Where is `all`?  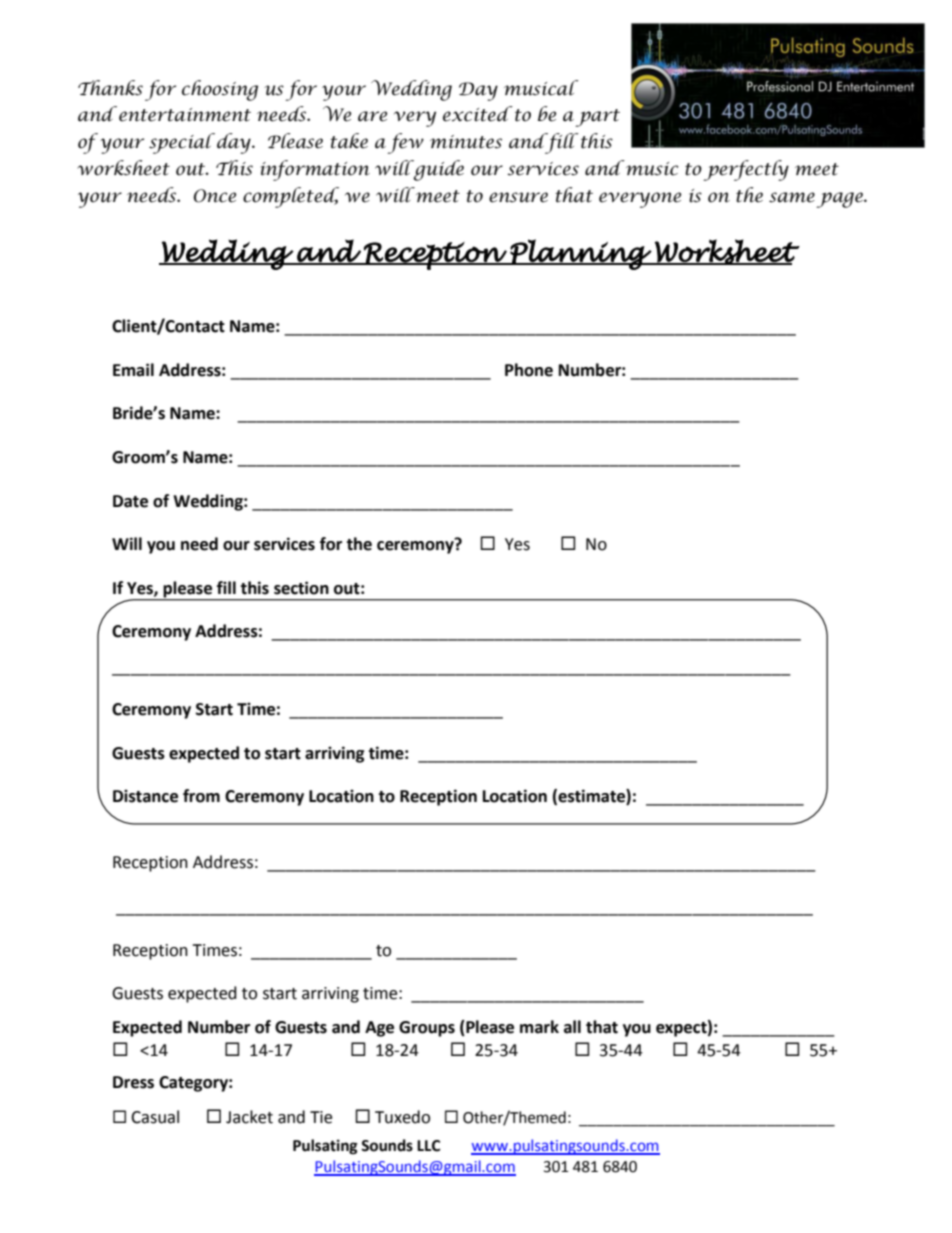 all is located at coordinates (572, 1027).
